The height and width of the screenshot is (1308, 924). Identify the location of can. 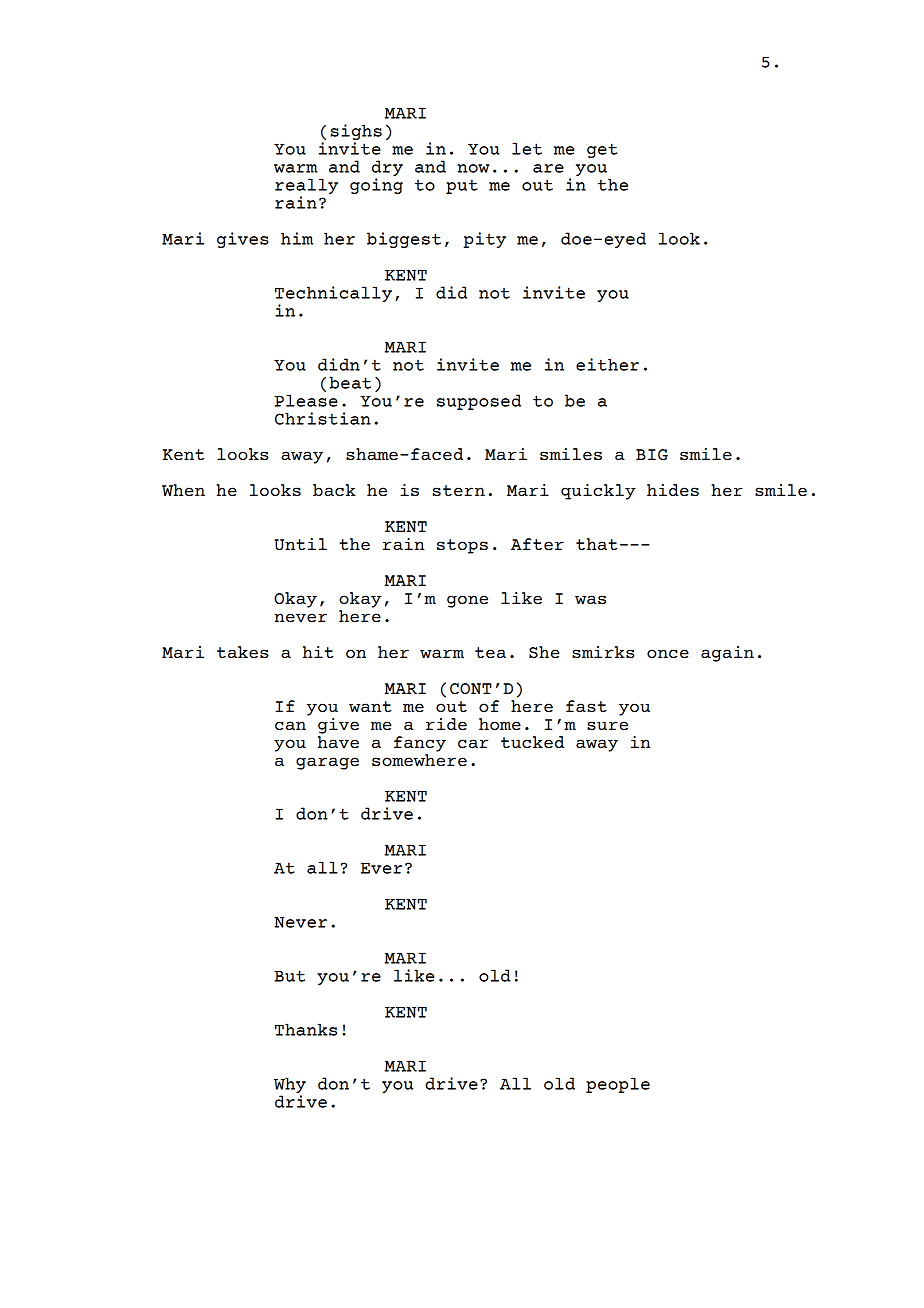
(290, 725).
